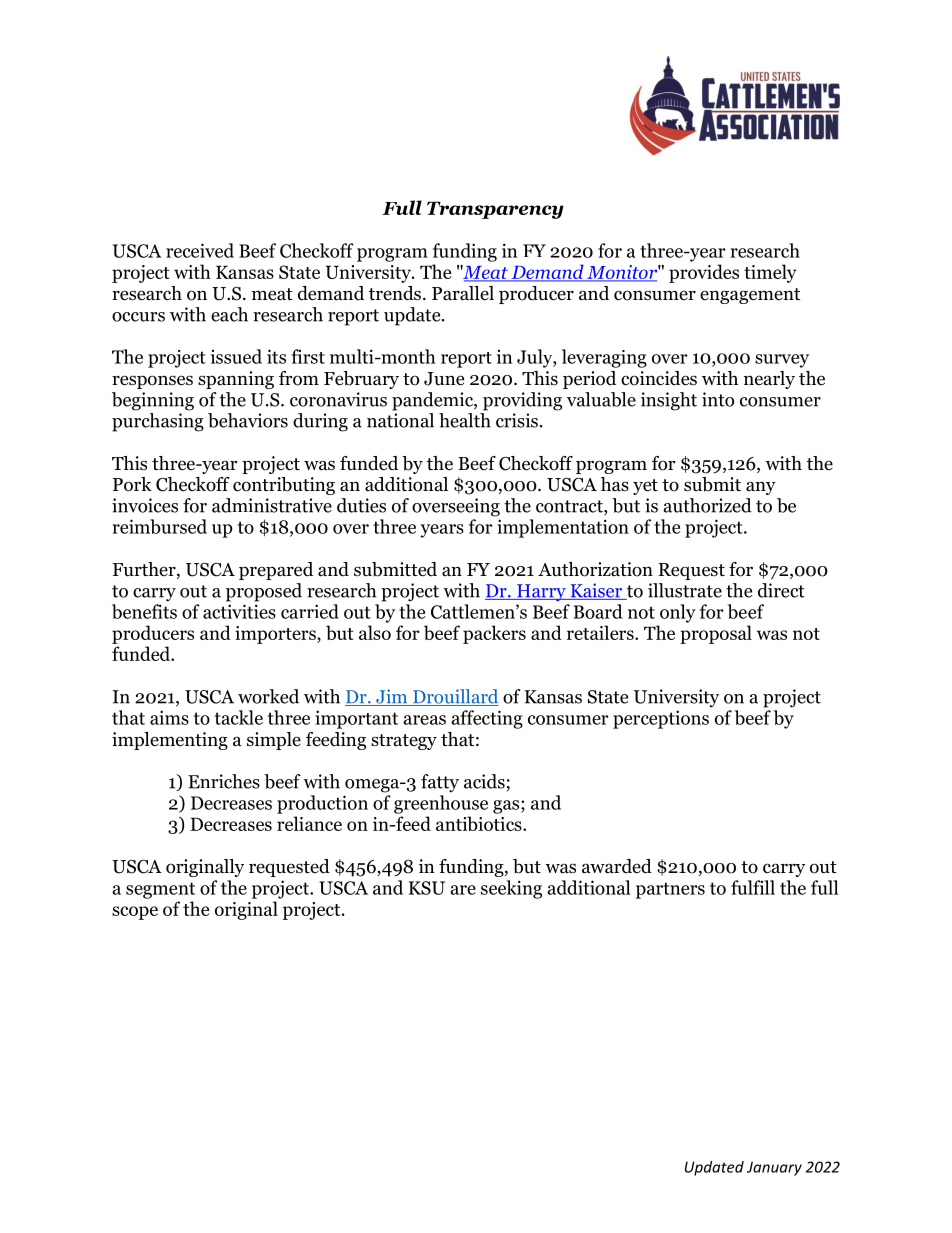 This screenshot has height=1233, width=952. I want to click on Transparency, so click(495, 210).
